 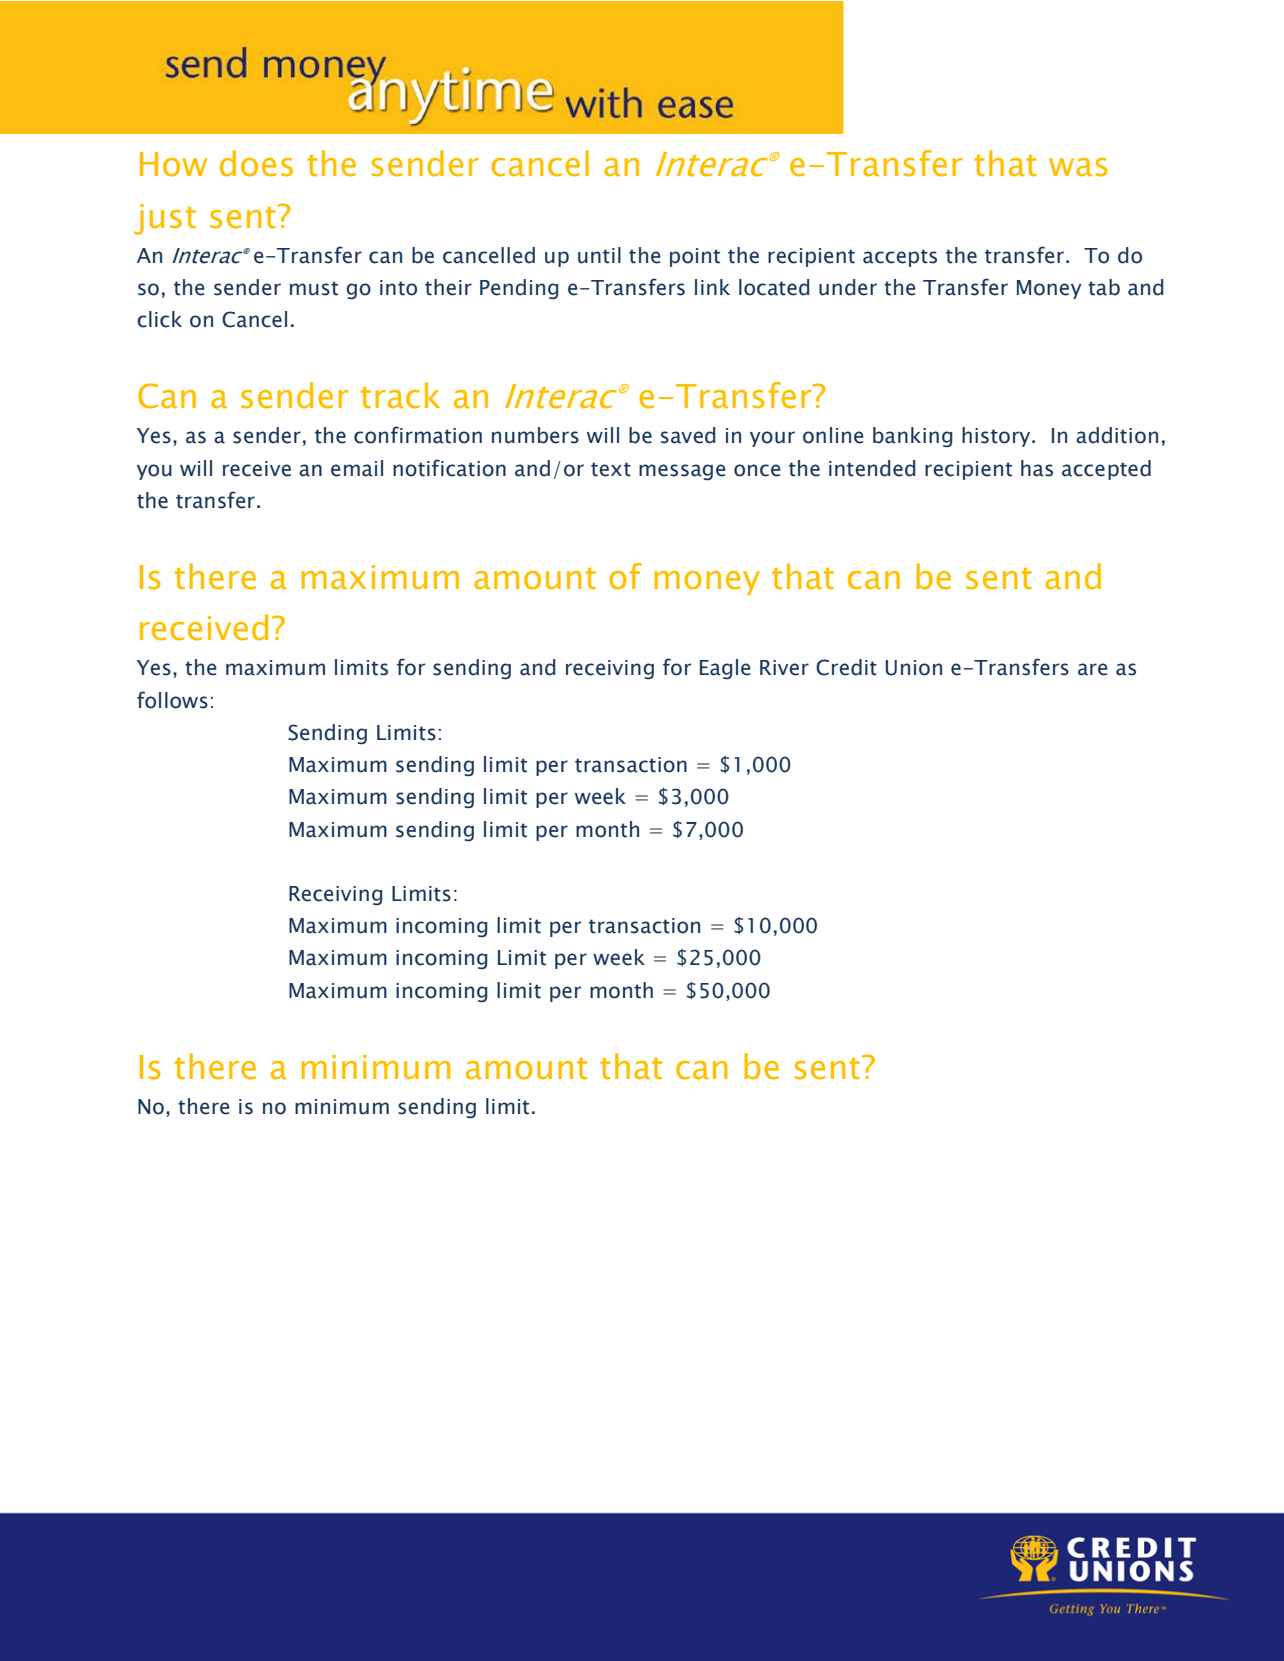 What do you see at coordinates (784, 668) in the screenshot?
I see `River` at bounding box center [784, 668].
